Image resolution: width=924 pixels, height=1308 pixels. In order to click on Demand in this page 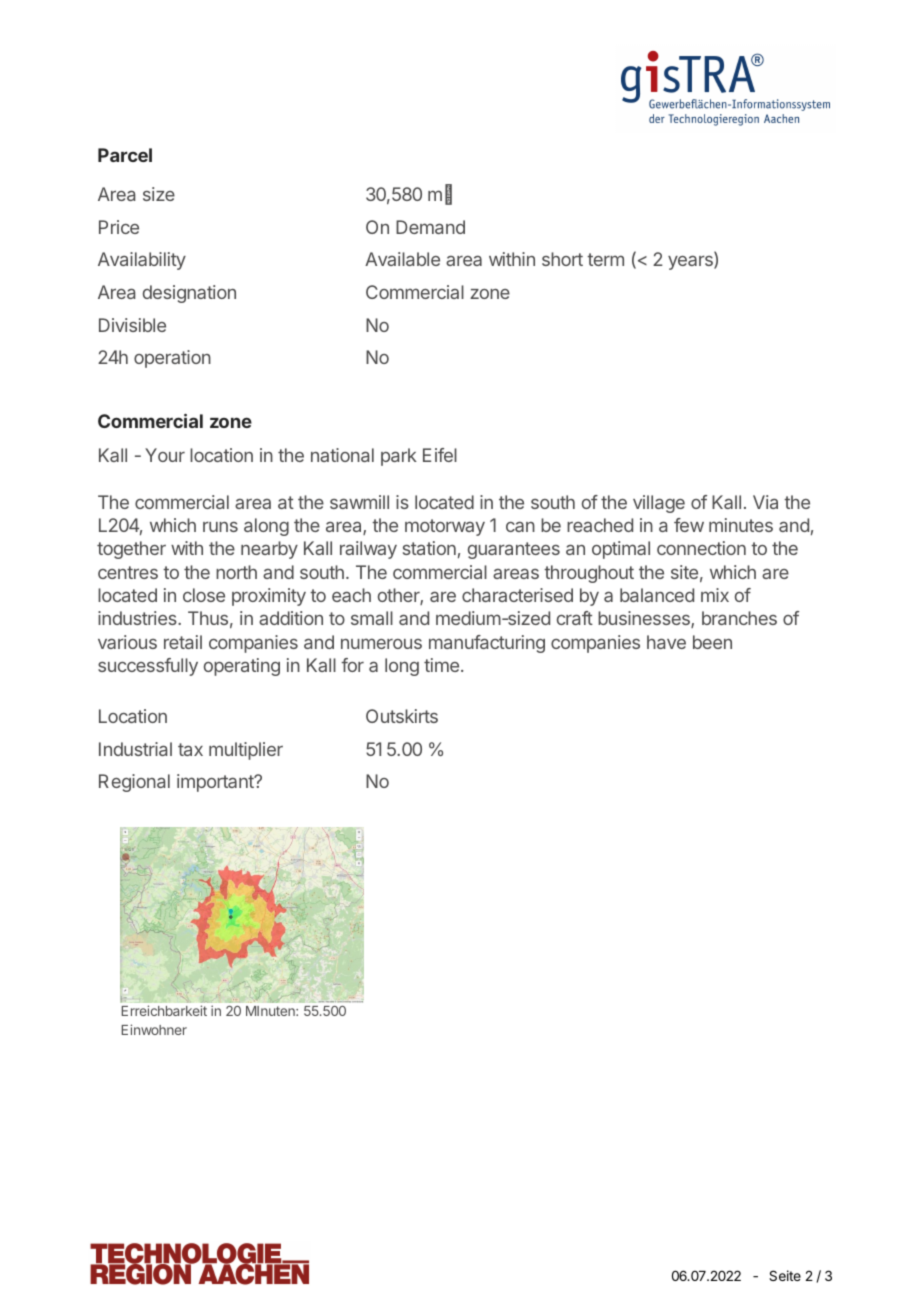, I will do `click(430, 227)`.
